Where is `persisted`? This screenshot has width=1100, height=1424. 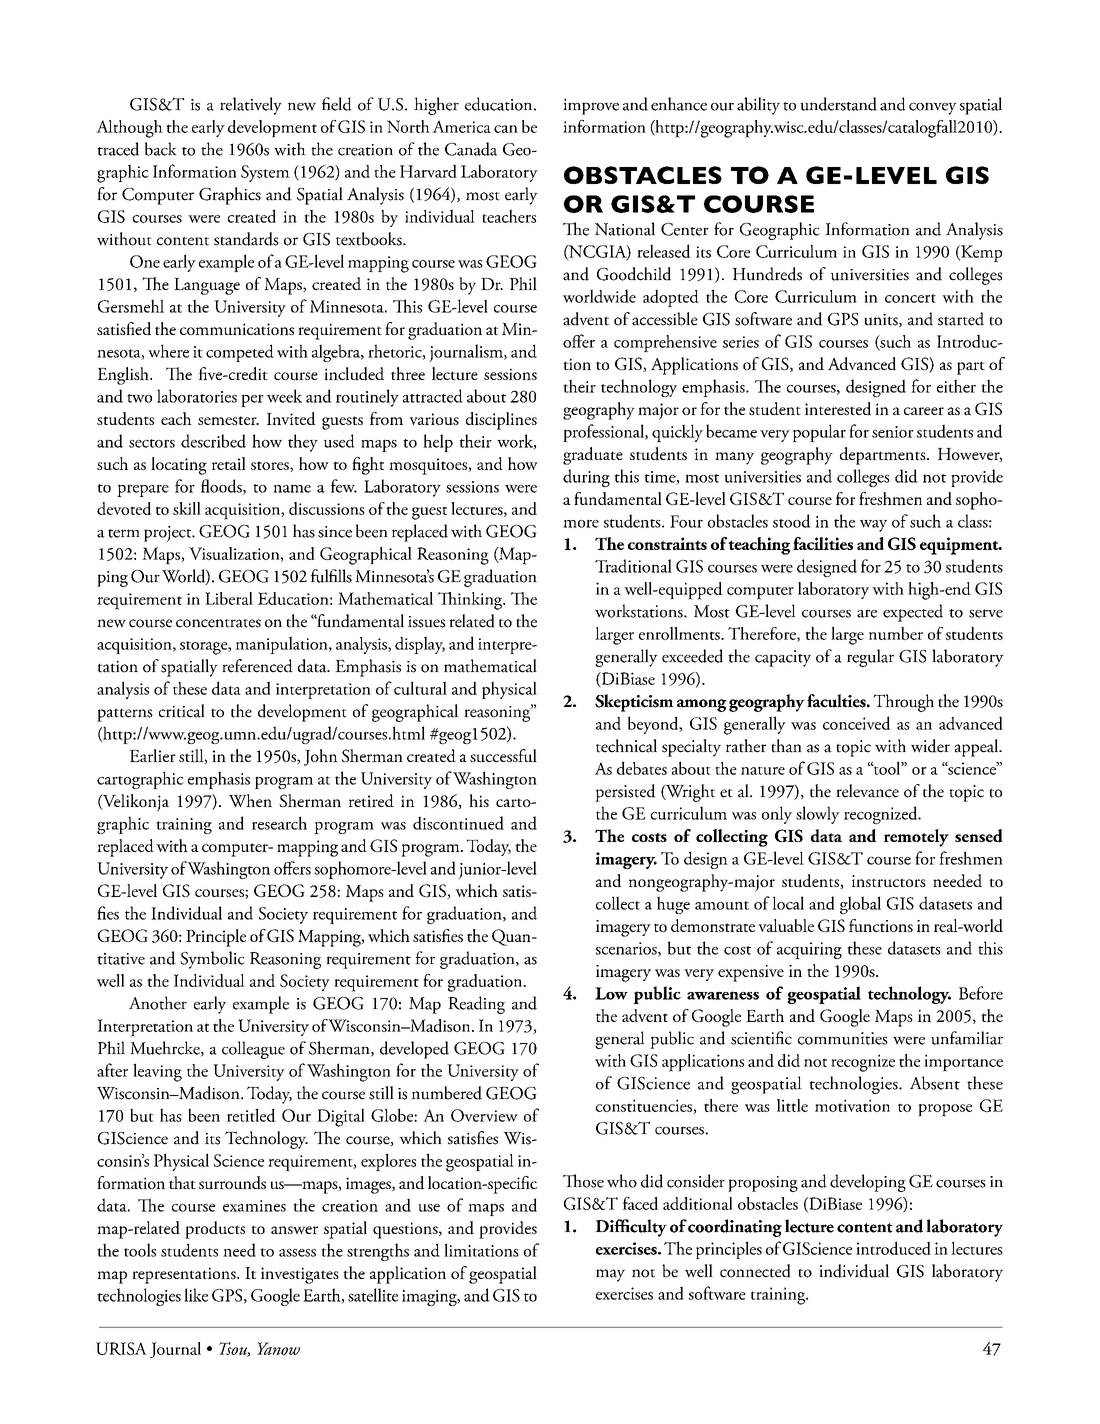 persisted is located at coordinates (625, 793).
